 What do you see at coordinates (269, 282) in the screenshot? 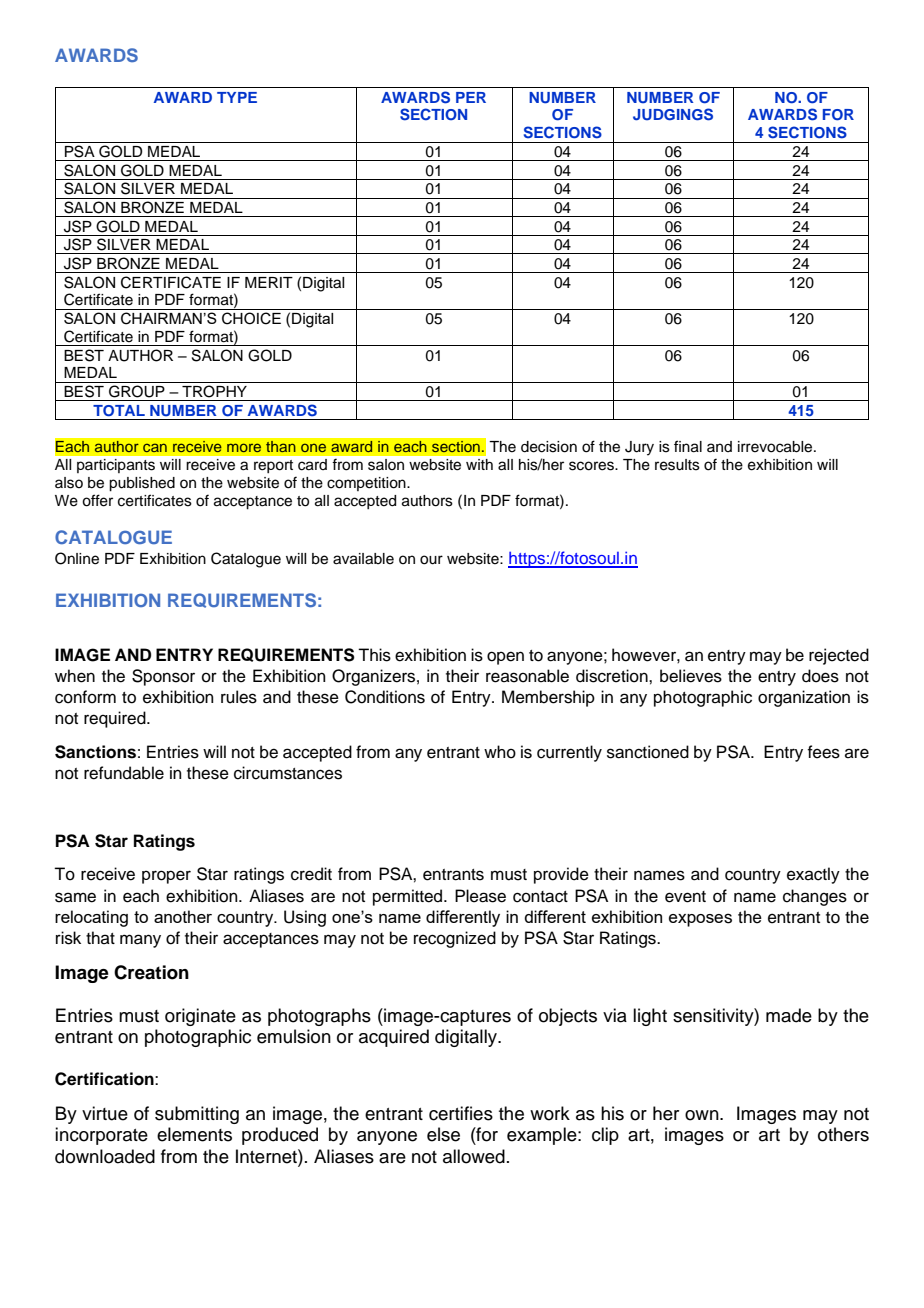
I see `MERIT` at bounding box center [269, 282].
